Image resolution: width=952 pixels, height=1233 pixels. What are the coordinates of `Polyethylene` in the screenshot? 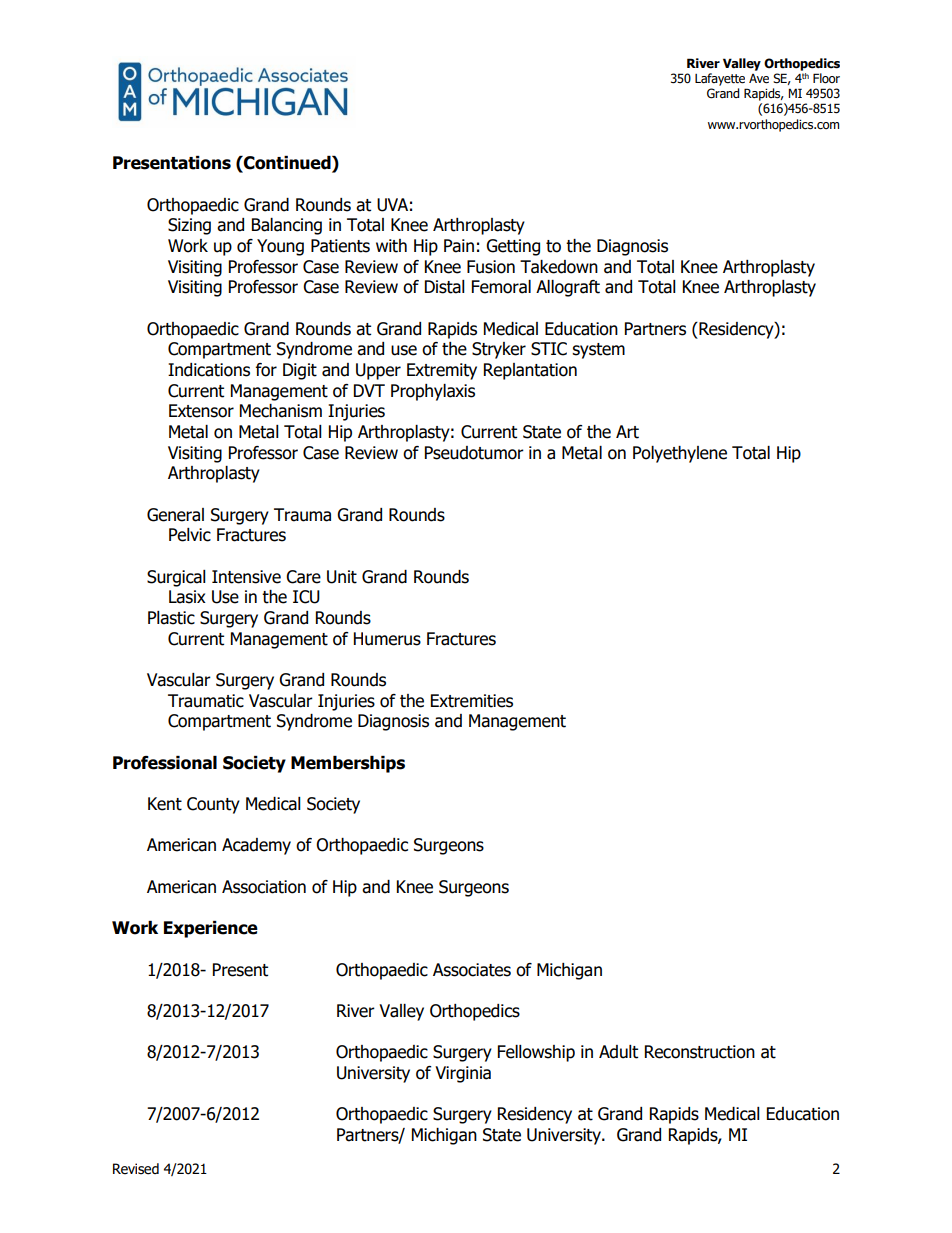 It's located at (680, 454).
